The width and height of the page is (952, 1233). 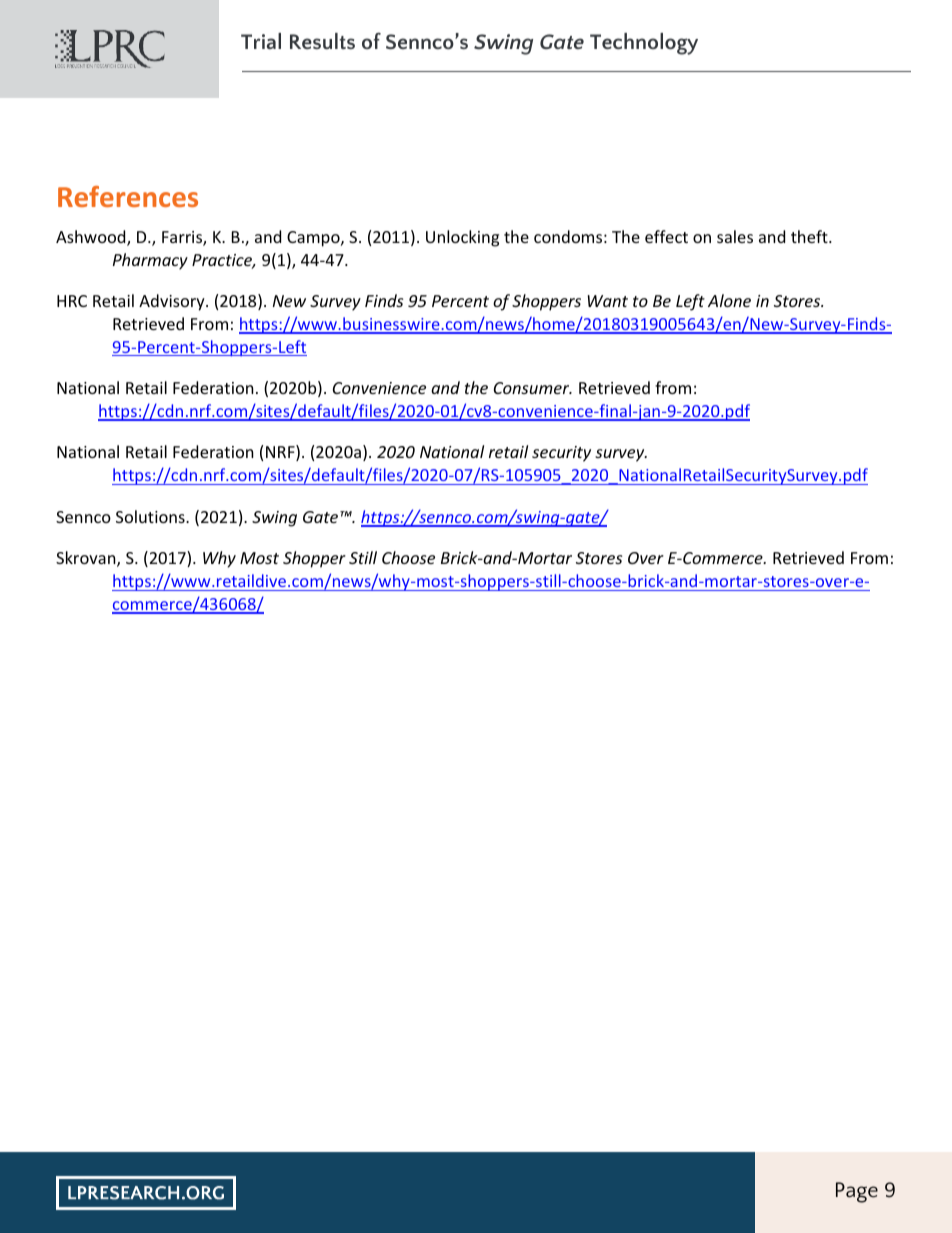 I want to click on HRC, so click(x=72, y=301).
